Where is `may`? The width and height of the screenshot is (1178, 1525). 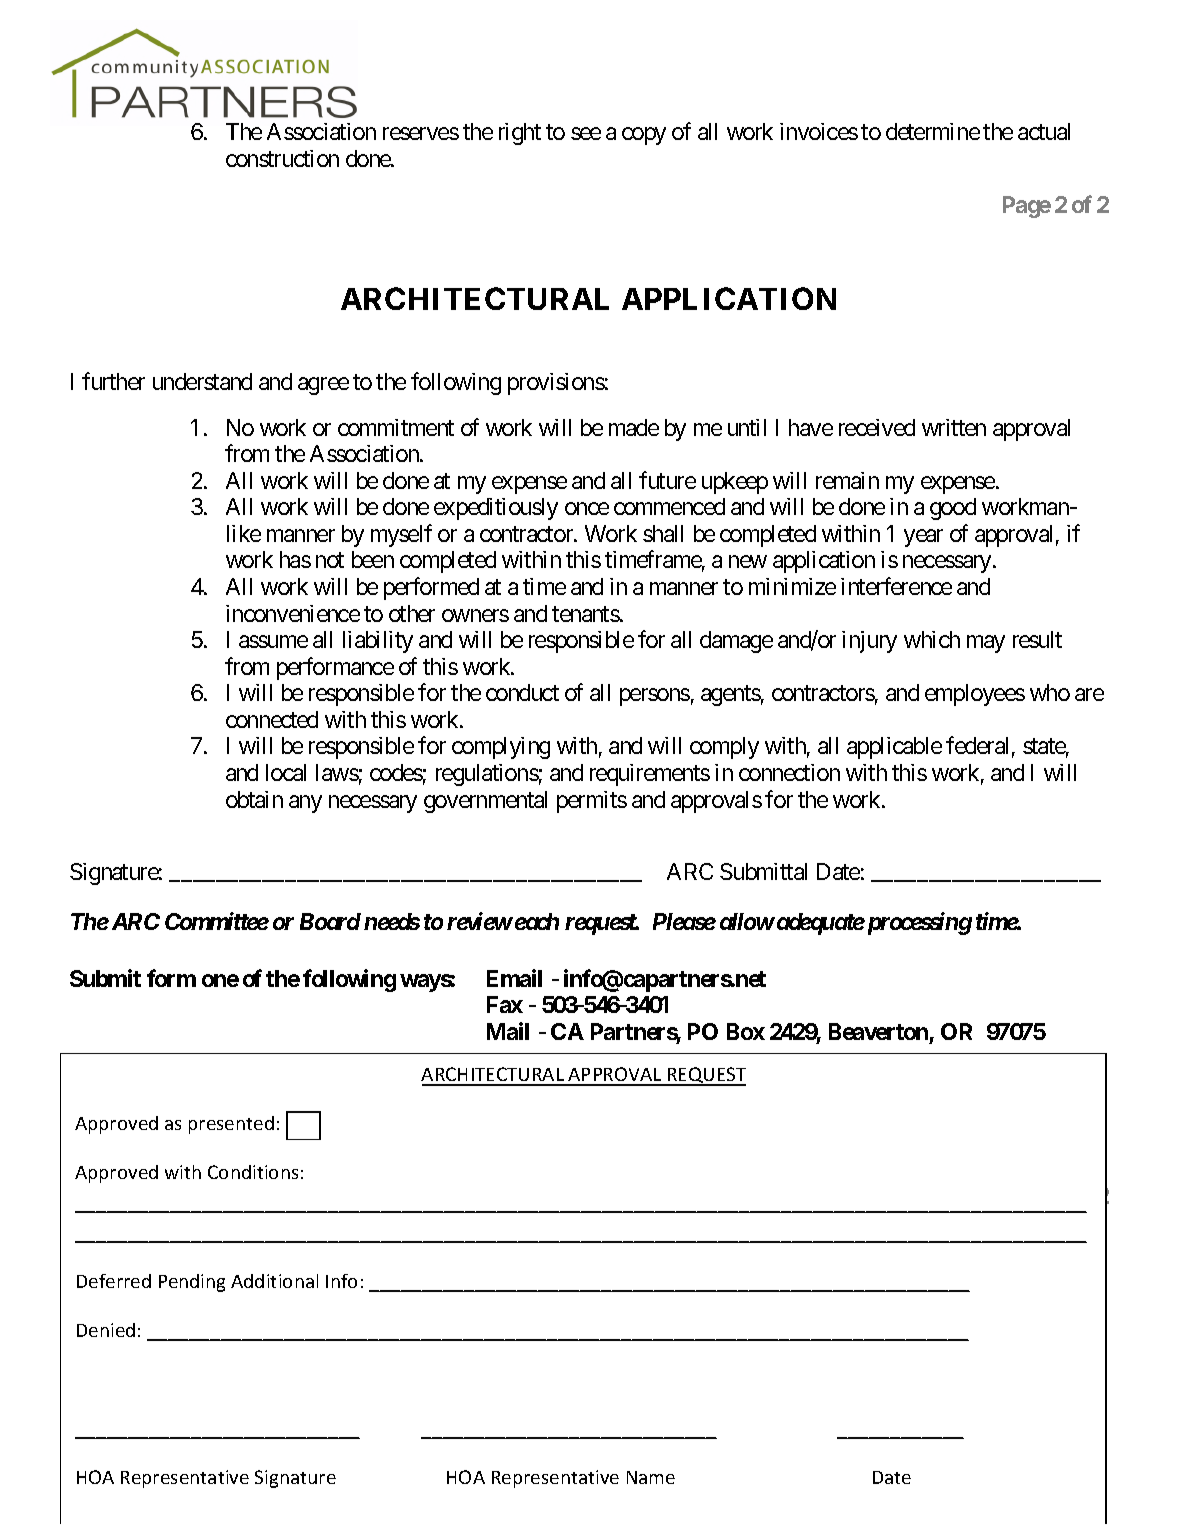
may is located at coordinates (986, 644).
